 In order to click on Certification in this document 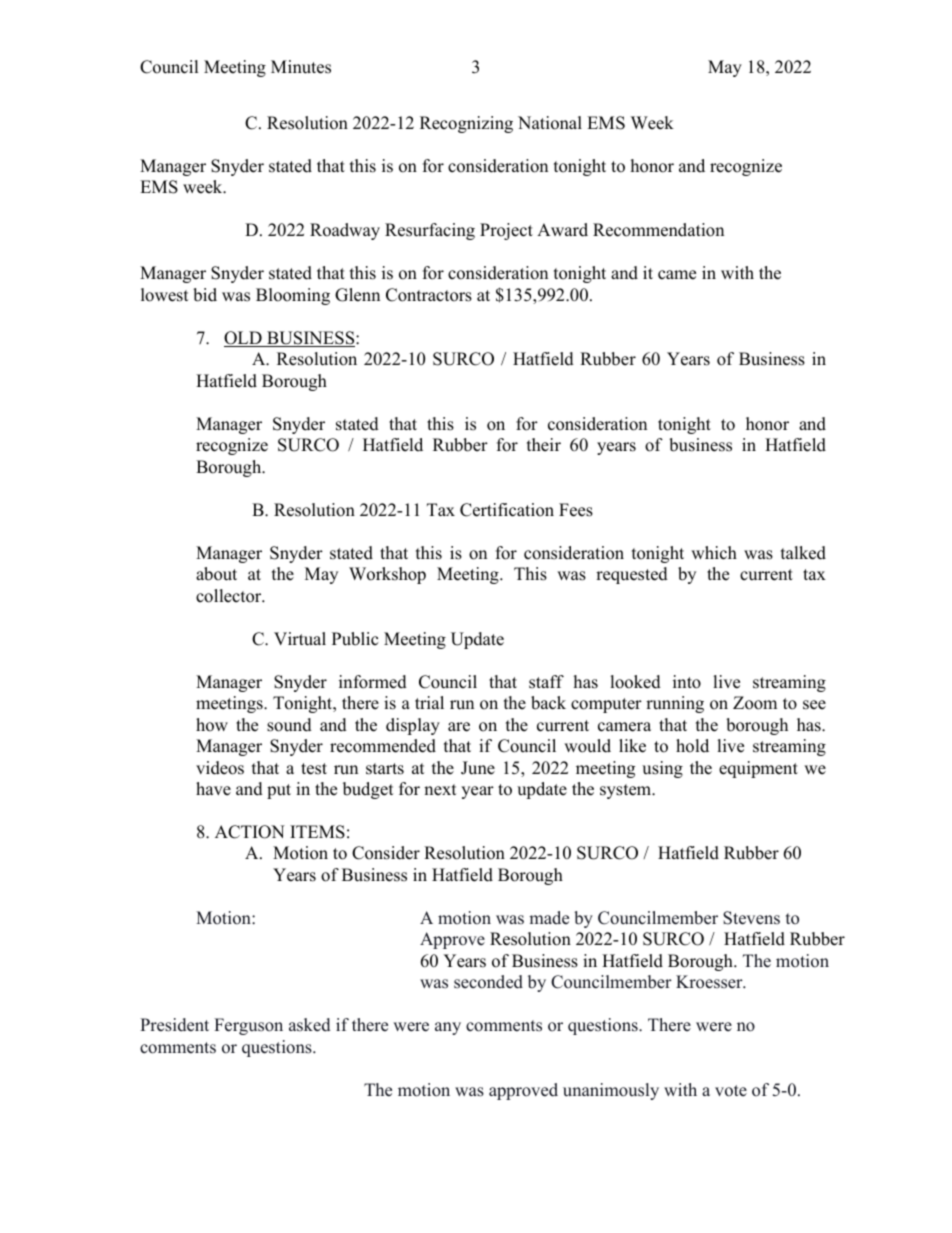, I will do `click(507, 510)`.
